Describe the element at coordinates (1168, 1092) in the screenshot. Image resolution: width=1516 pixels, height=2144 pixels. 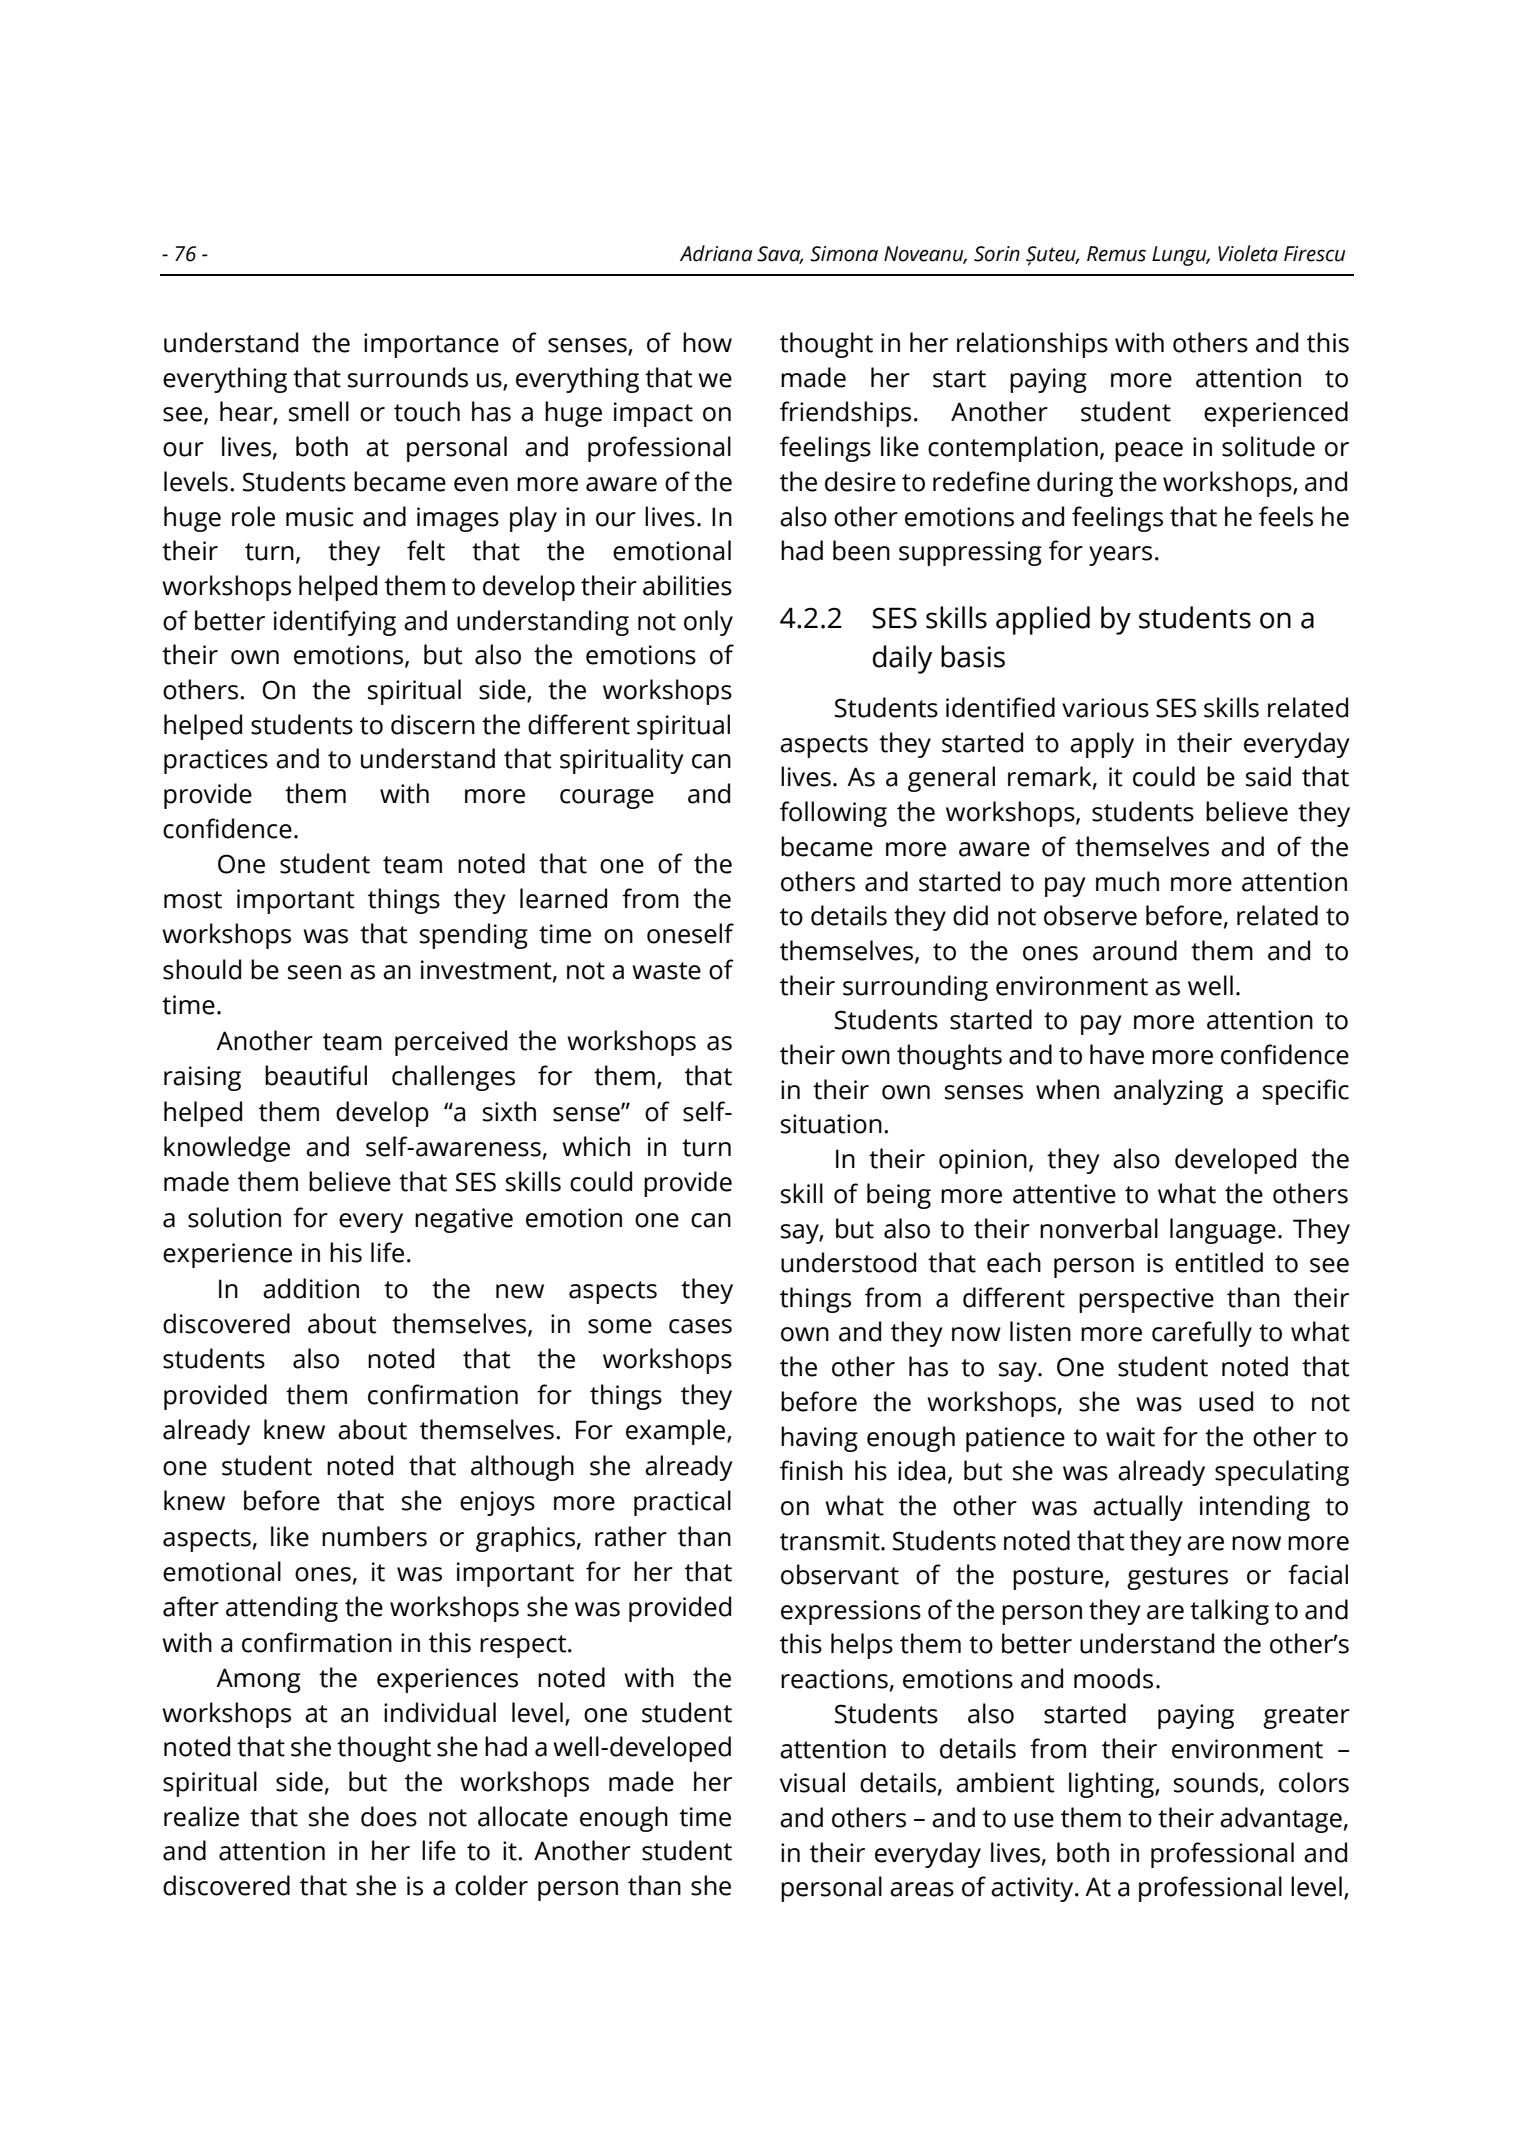
I see `analyzing` at that location.
